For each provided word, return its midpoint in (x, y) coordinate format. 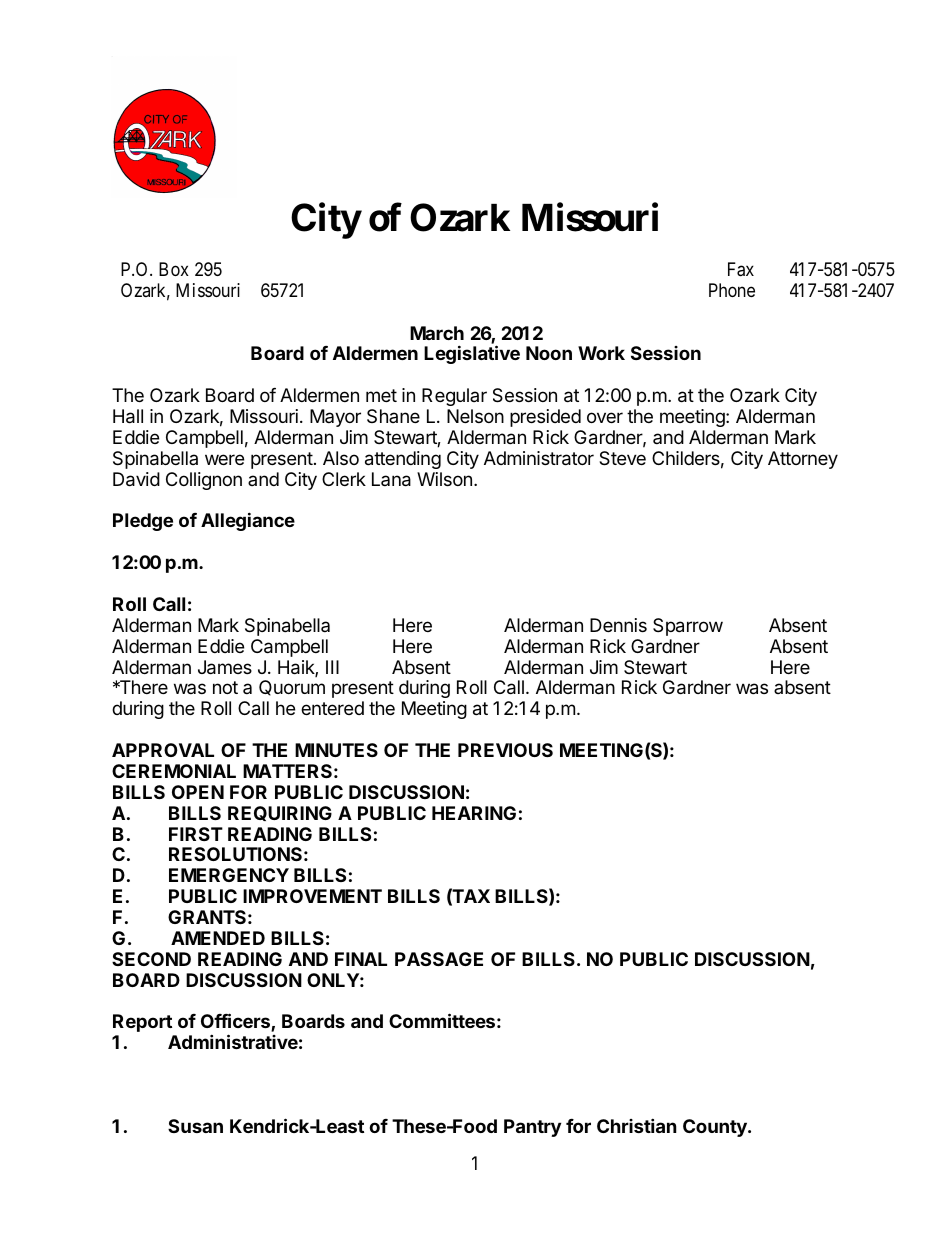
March (437, 333)
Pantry (532, 1128)
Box (174, 269)
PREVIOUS (505, 750)
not (225, 687)
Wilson (444, 479)
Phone (732, 290)
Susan (195, 1126)
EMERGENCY (229, 875)
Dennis (618, 625)
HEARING (474, 813)
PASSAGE (439, 959)
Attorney (803, 460)
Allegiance (248, 521)
